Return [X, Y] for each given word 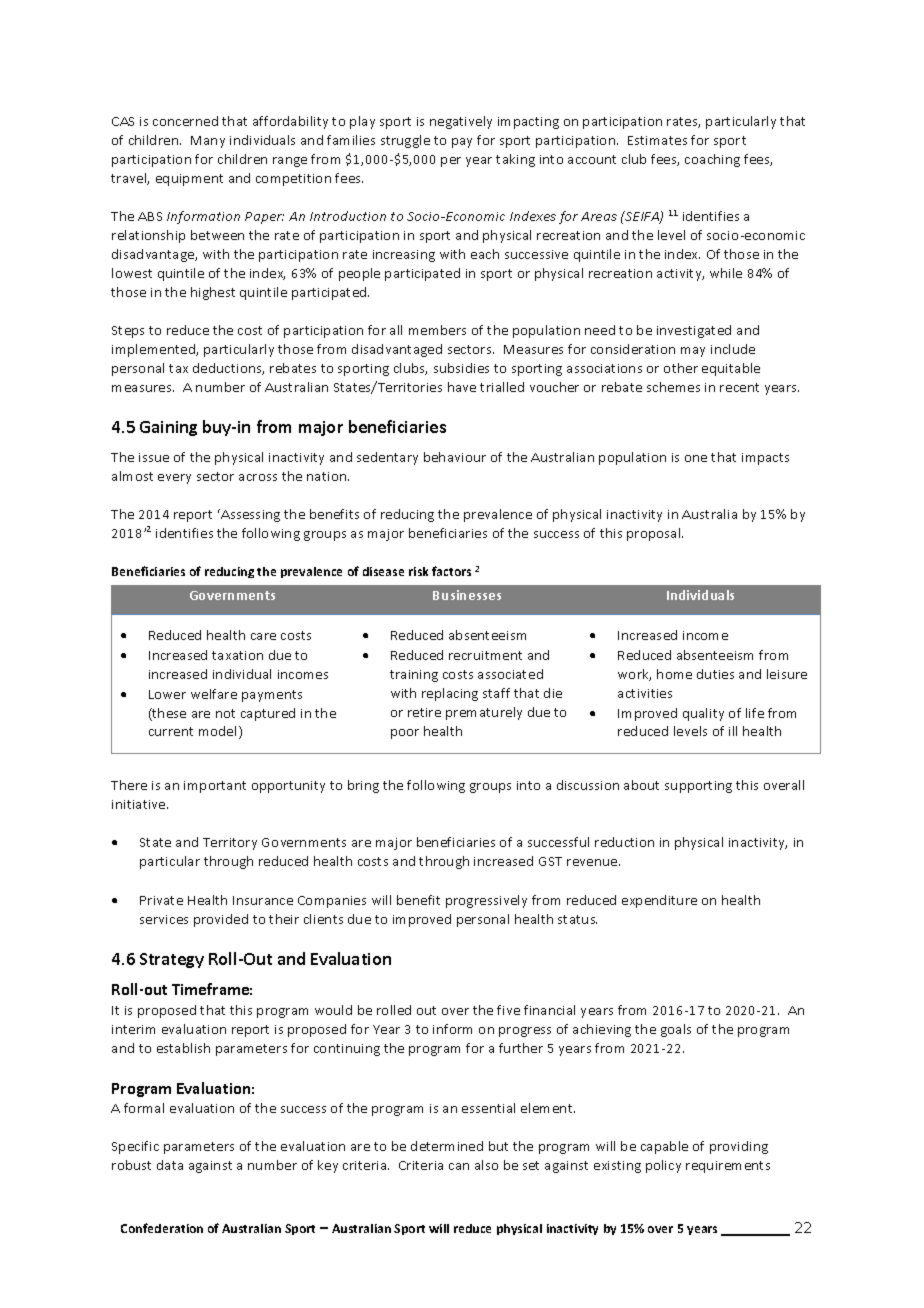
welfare [214, 694]
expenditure [659, 901]
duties [715, 674]
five [508, 1010]
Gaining [168, 428]
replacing [450, 694]
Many [208, 142]
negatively [461, 122]
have [462, 387]
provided [221, 920]
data [170, 1165]
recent [739, 387]
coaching [712, 160]
